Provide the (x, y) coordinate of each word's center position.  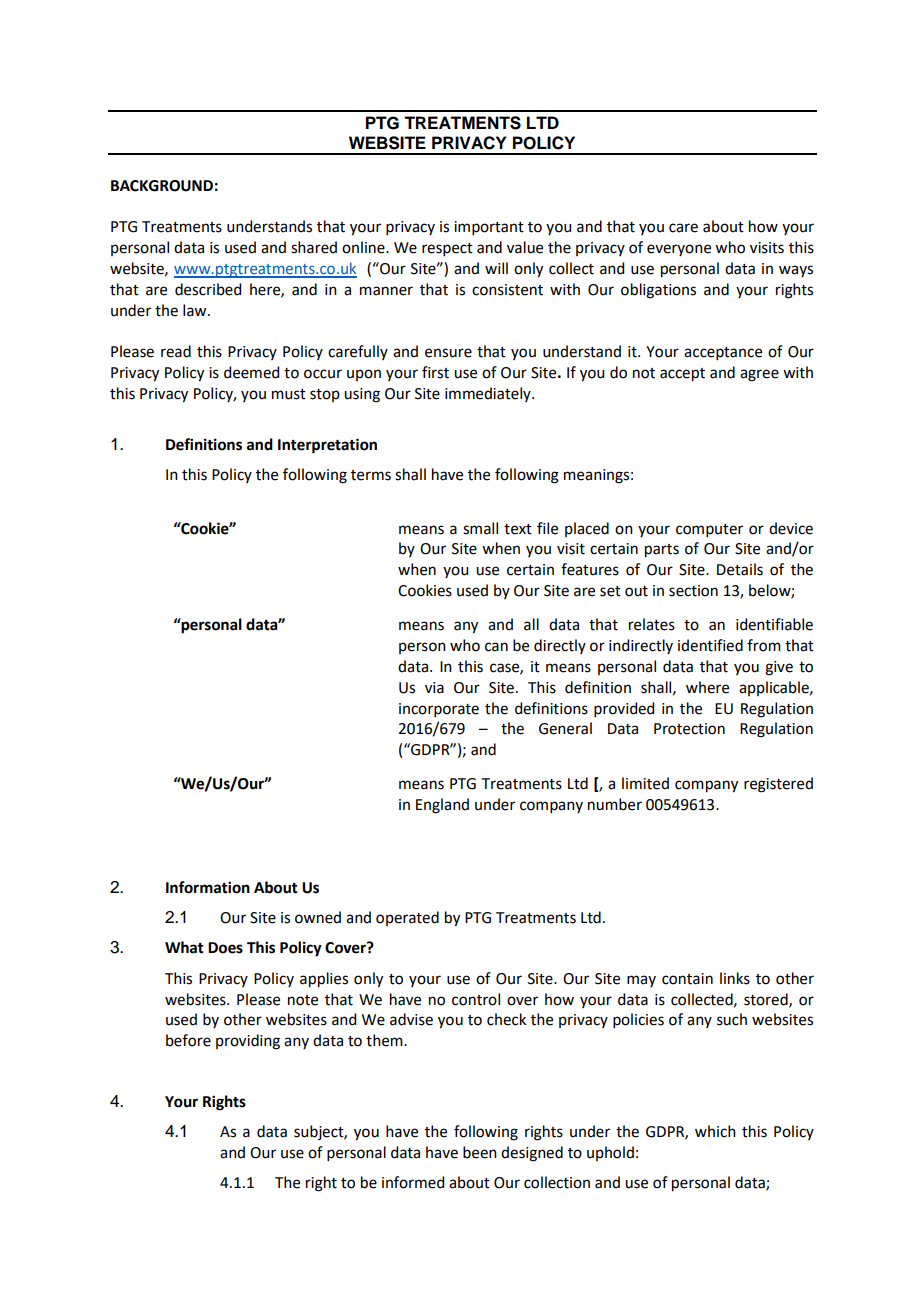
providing (248, 1042)
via (434, 688)
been (480, 1152)
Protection (689, 729)
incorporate (439, 710)
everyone (679, 250)
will (496, 268)
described (208, 289)
